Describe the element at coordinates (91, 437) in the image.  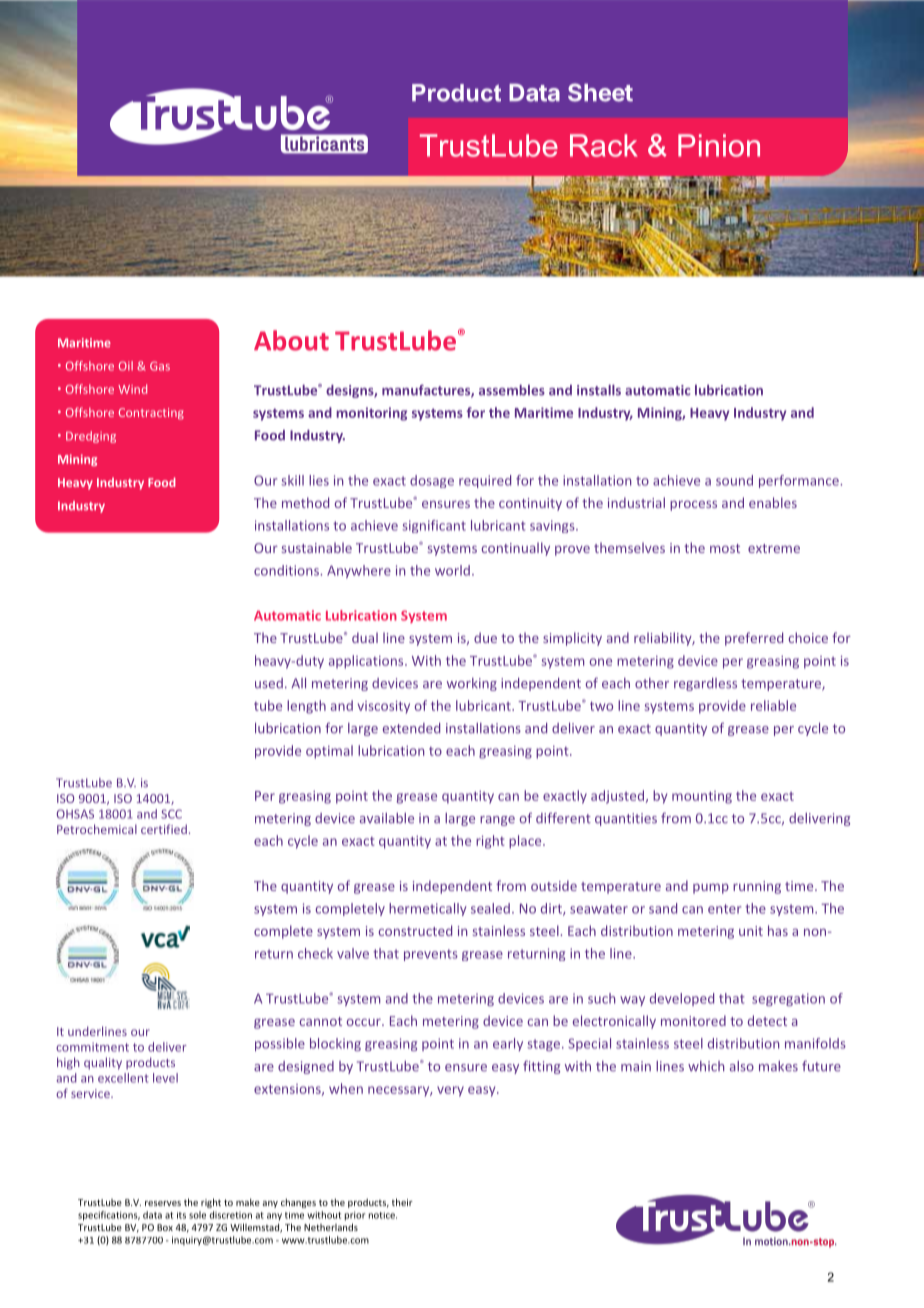
I see `Dredging` at that location.
